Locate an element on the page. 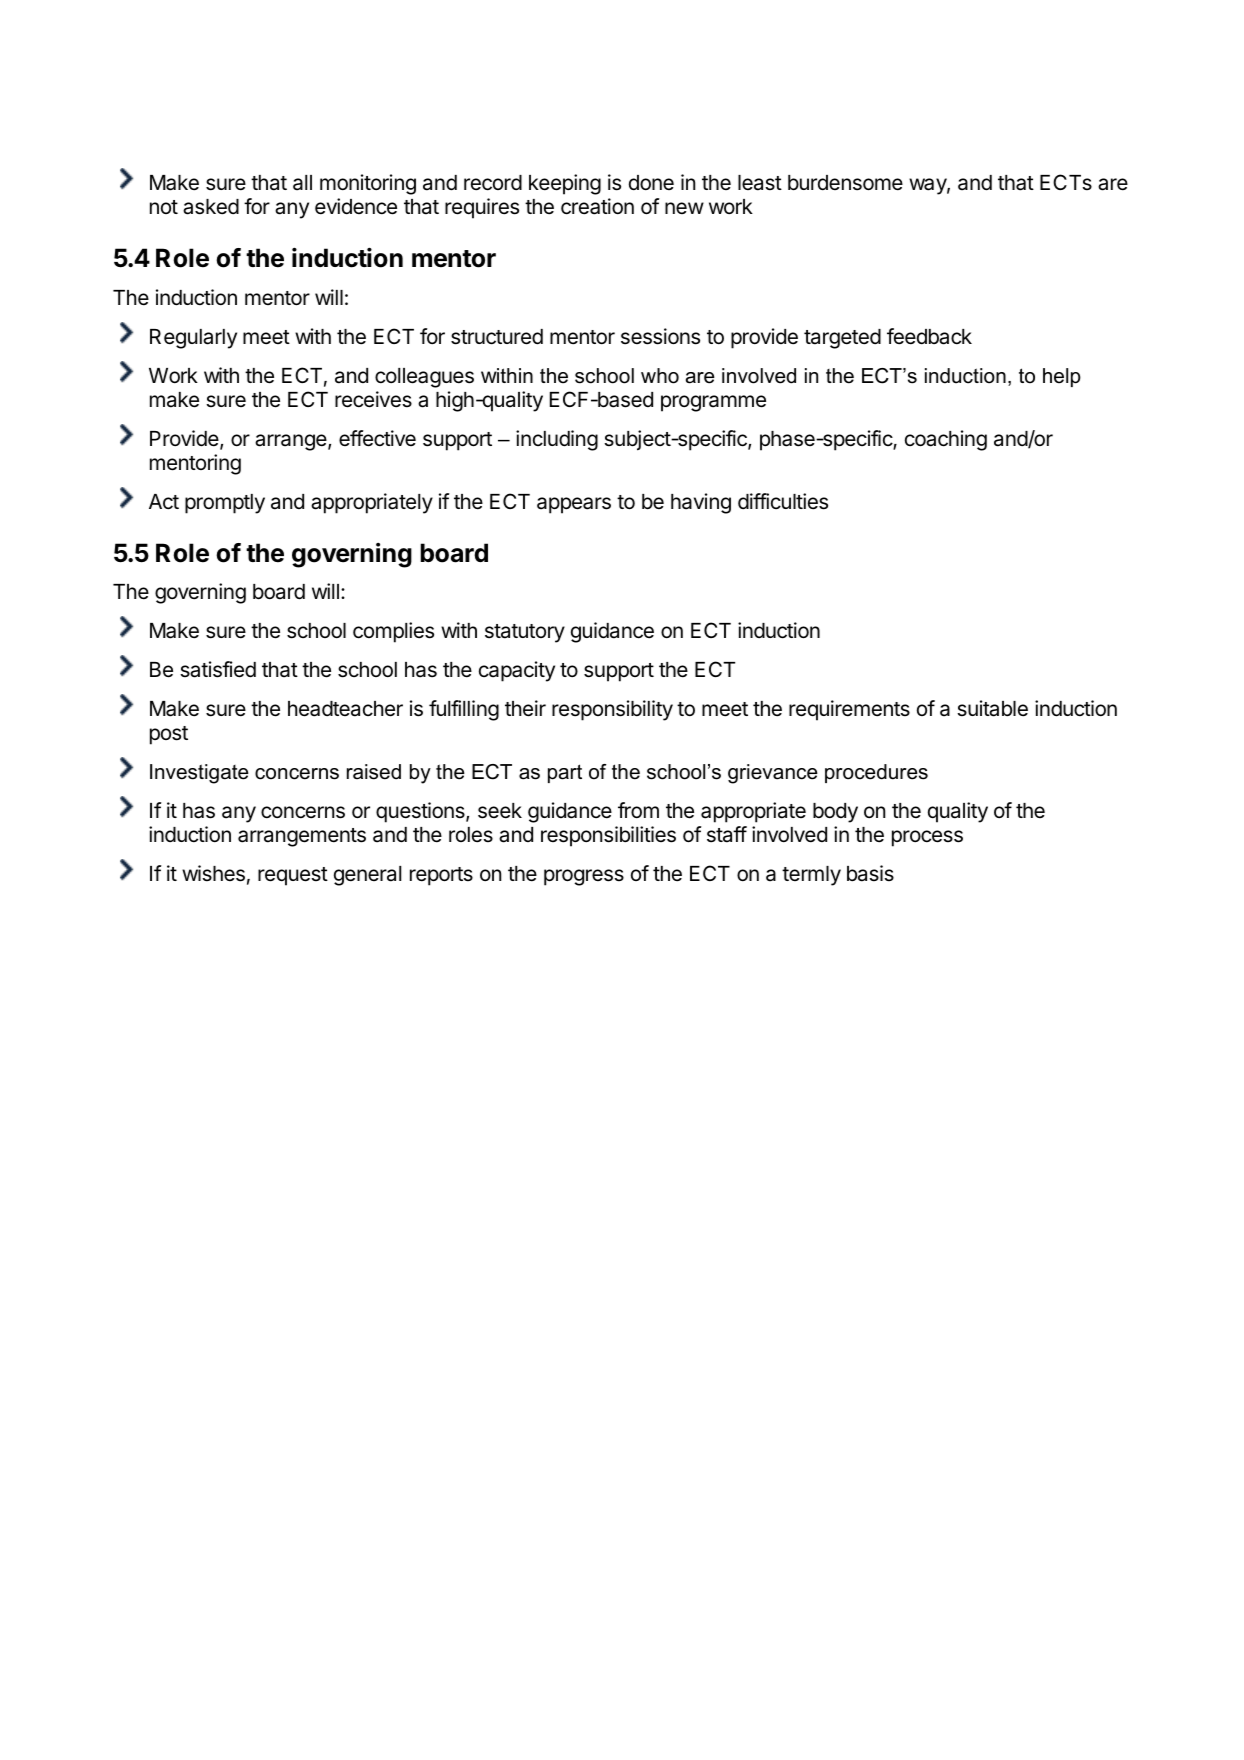  complies is located at coordinates (393, 632).
